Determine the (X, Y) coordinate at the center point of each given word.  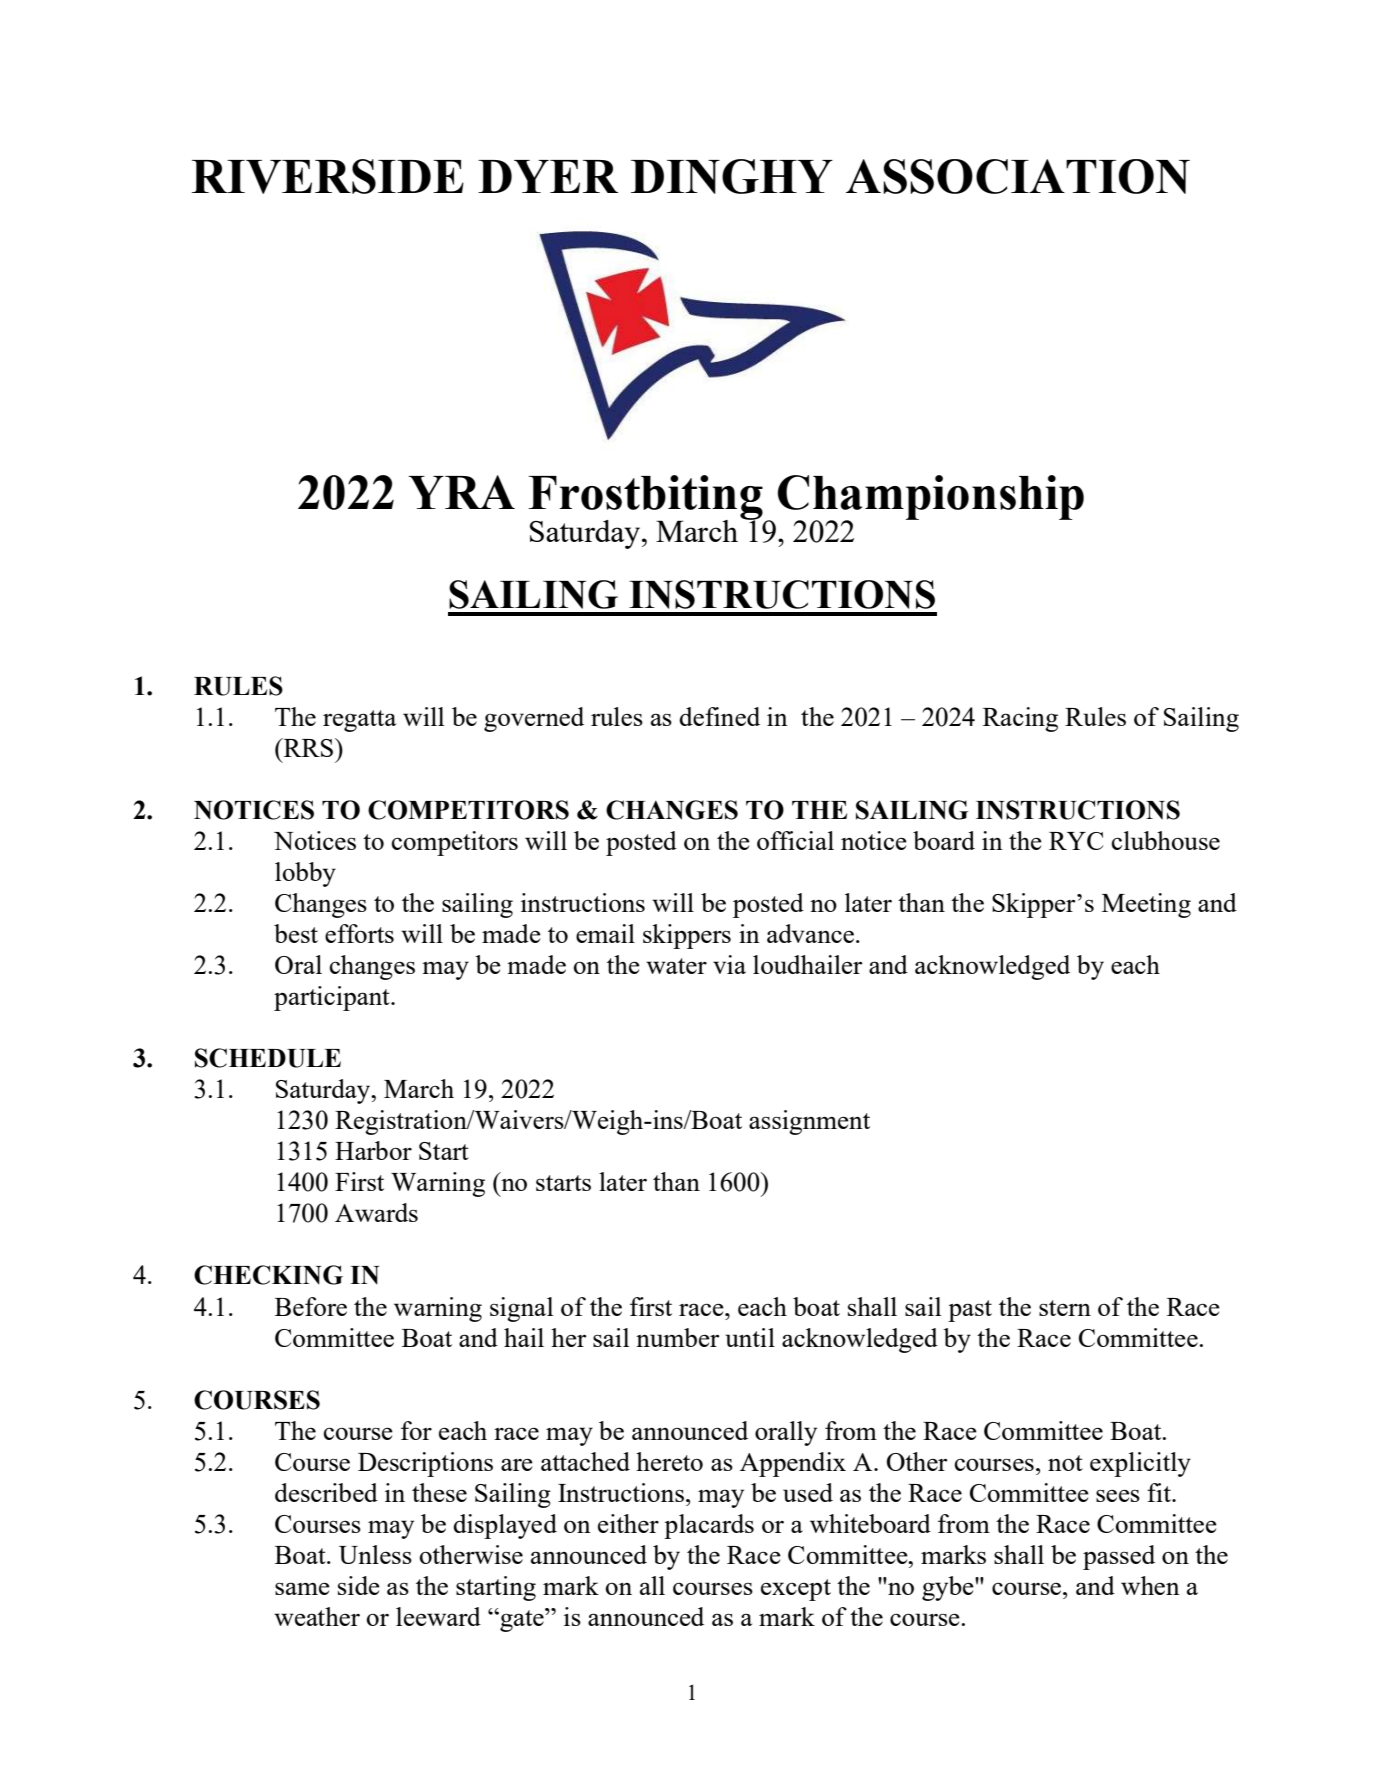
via (729, 964)
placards (709, 1526)
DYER (548, 176)
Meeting (1146, 905)
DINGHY (732, 176)
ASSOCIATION (1018, 176)
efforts (359, 933)
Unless (375, 1554)
